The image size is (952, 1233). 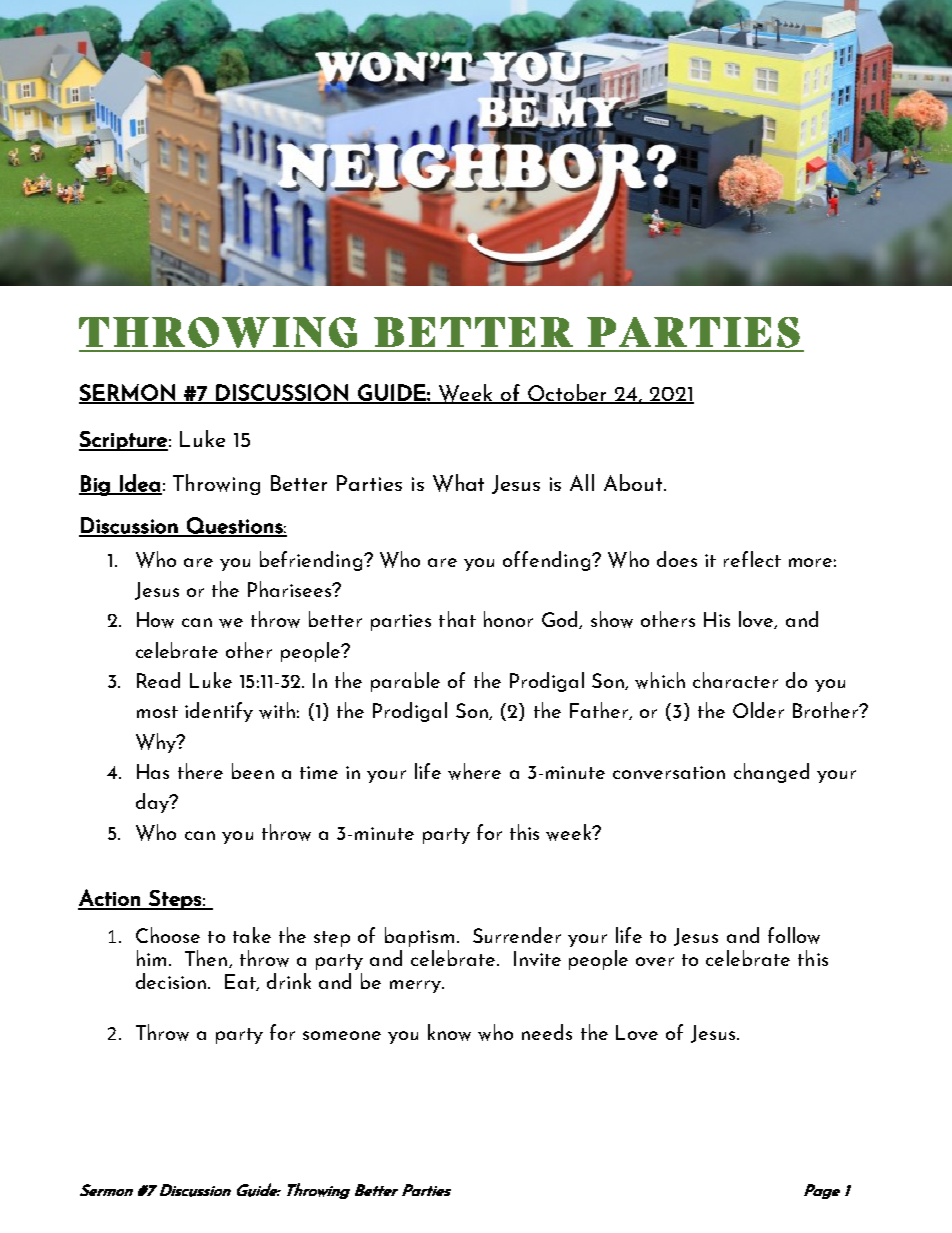 I want to click on Older, so click(x=758, y=710).
